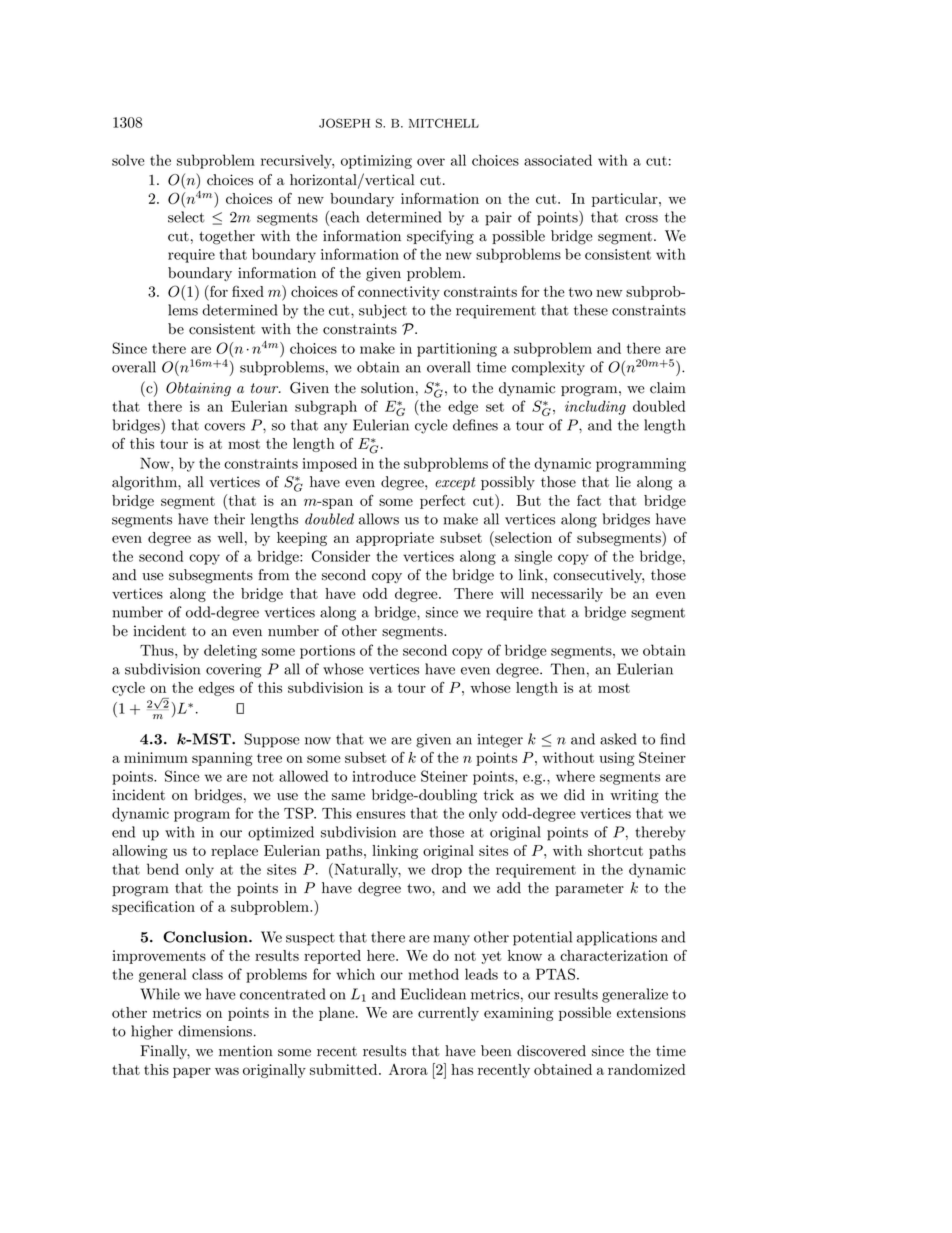 This page has width=952, height=1233. I want to click on randomized, so click(647, 1069).
